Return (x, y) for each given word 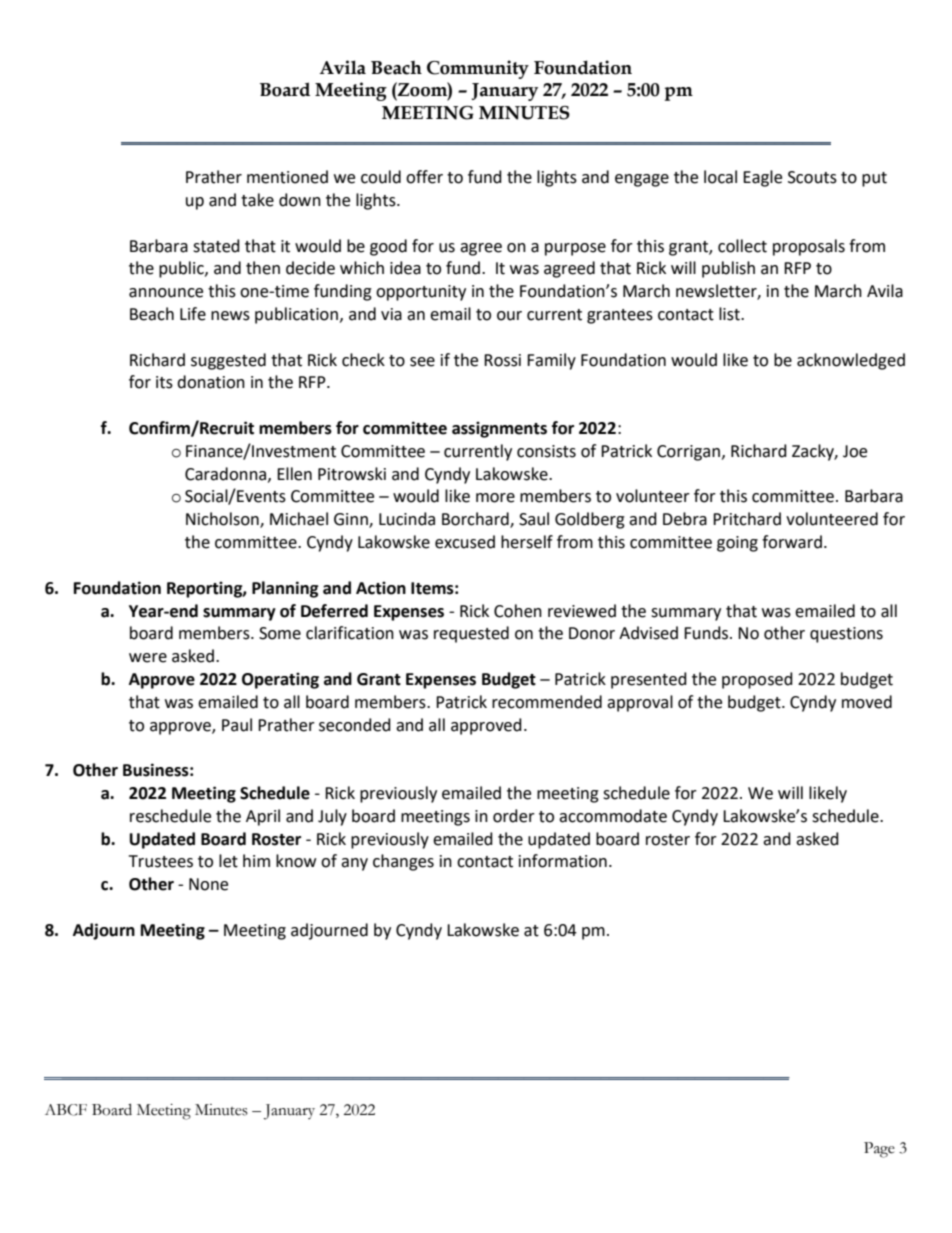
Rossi (502, 360)
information (563, 861)
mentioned (287, 177)
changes (403, 862)
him (256, 860)
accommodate (613, 816)
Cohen (518, 611)
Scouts (812, 177)
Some (280, 633)
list (730, 314)
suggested (228, 361)
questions (846, 635)
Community (478, 69)
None (208, 884)
